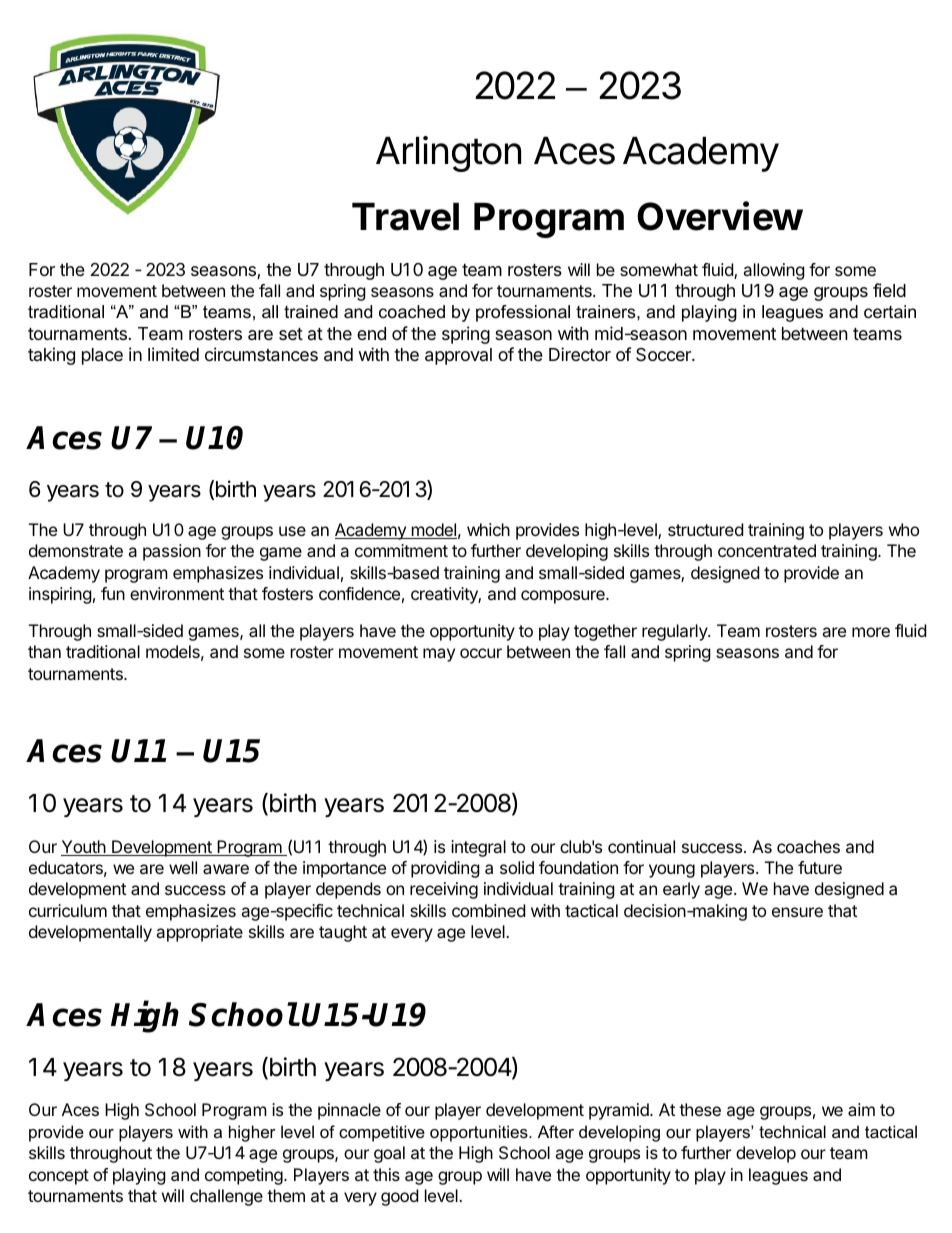 The width and height of the document is (952, 1233). Describe the element at coordinates (871, 632) in the document. I see `more` at that location.
